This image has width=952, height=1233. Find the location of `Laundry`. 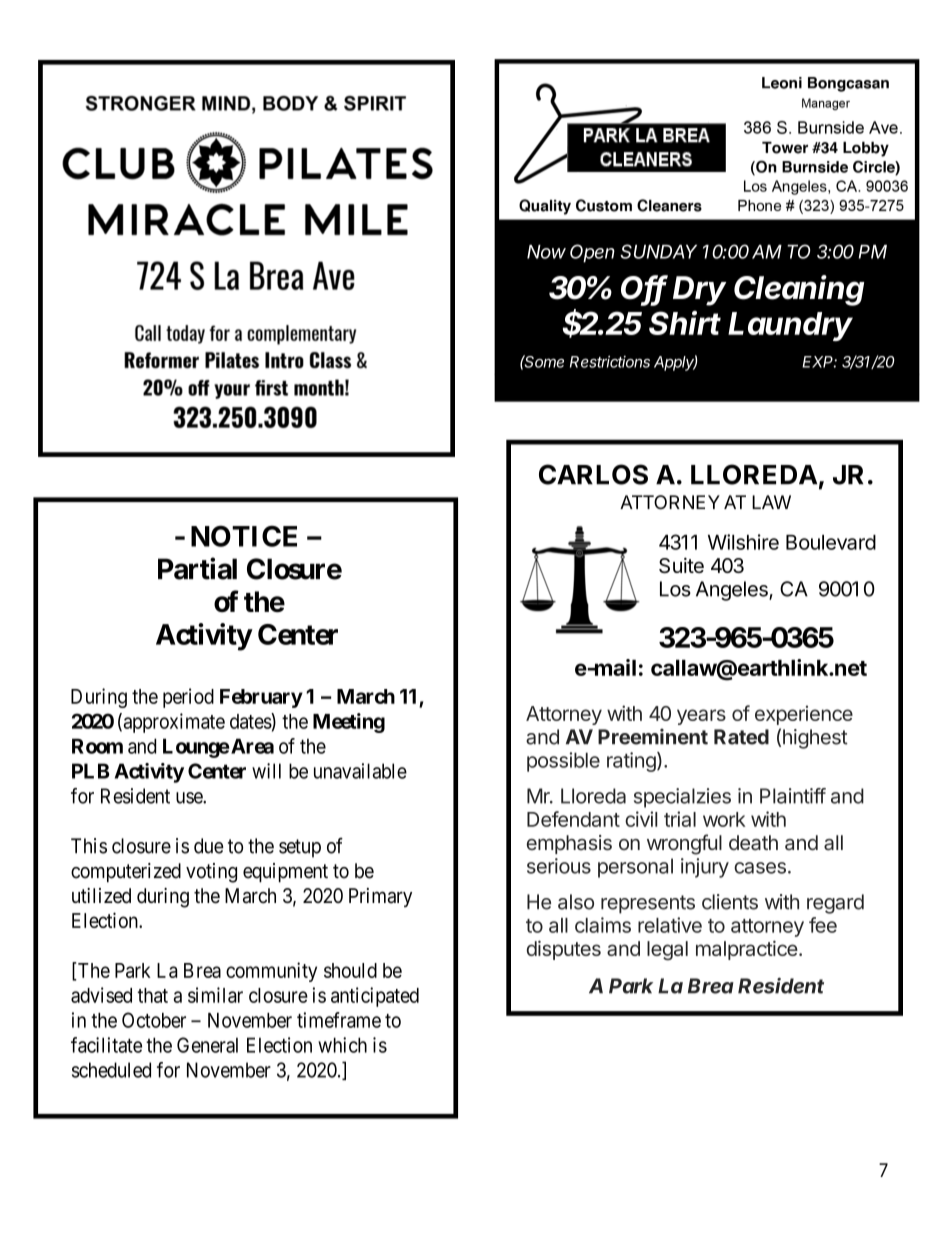

Laundry is located at coordinates (790, 326).
